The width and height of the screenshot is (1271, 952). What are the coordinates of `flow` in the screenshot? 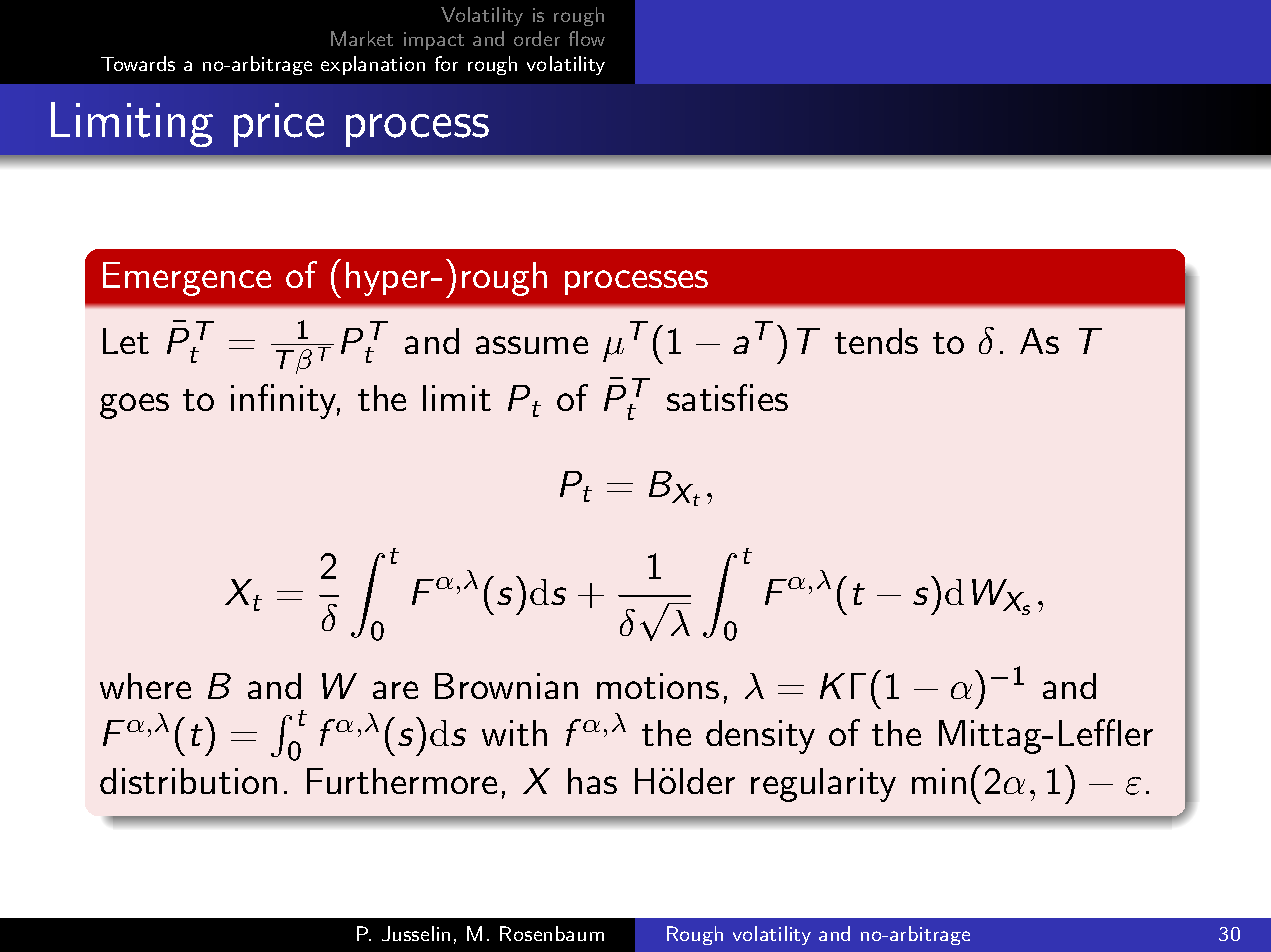 It's located at (587, 38).
